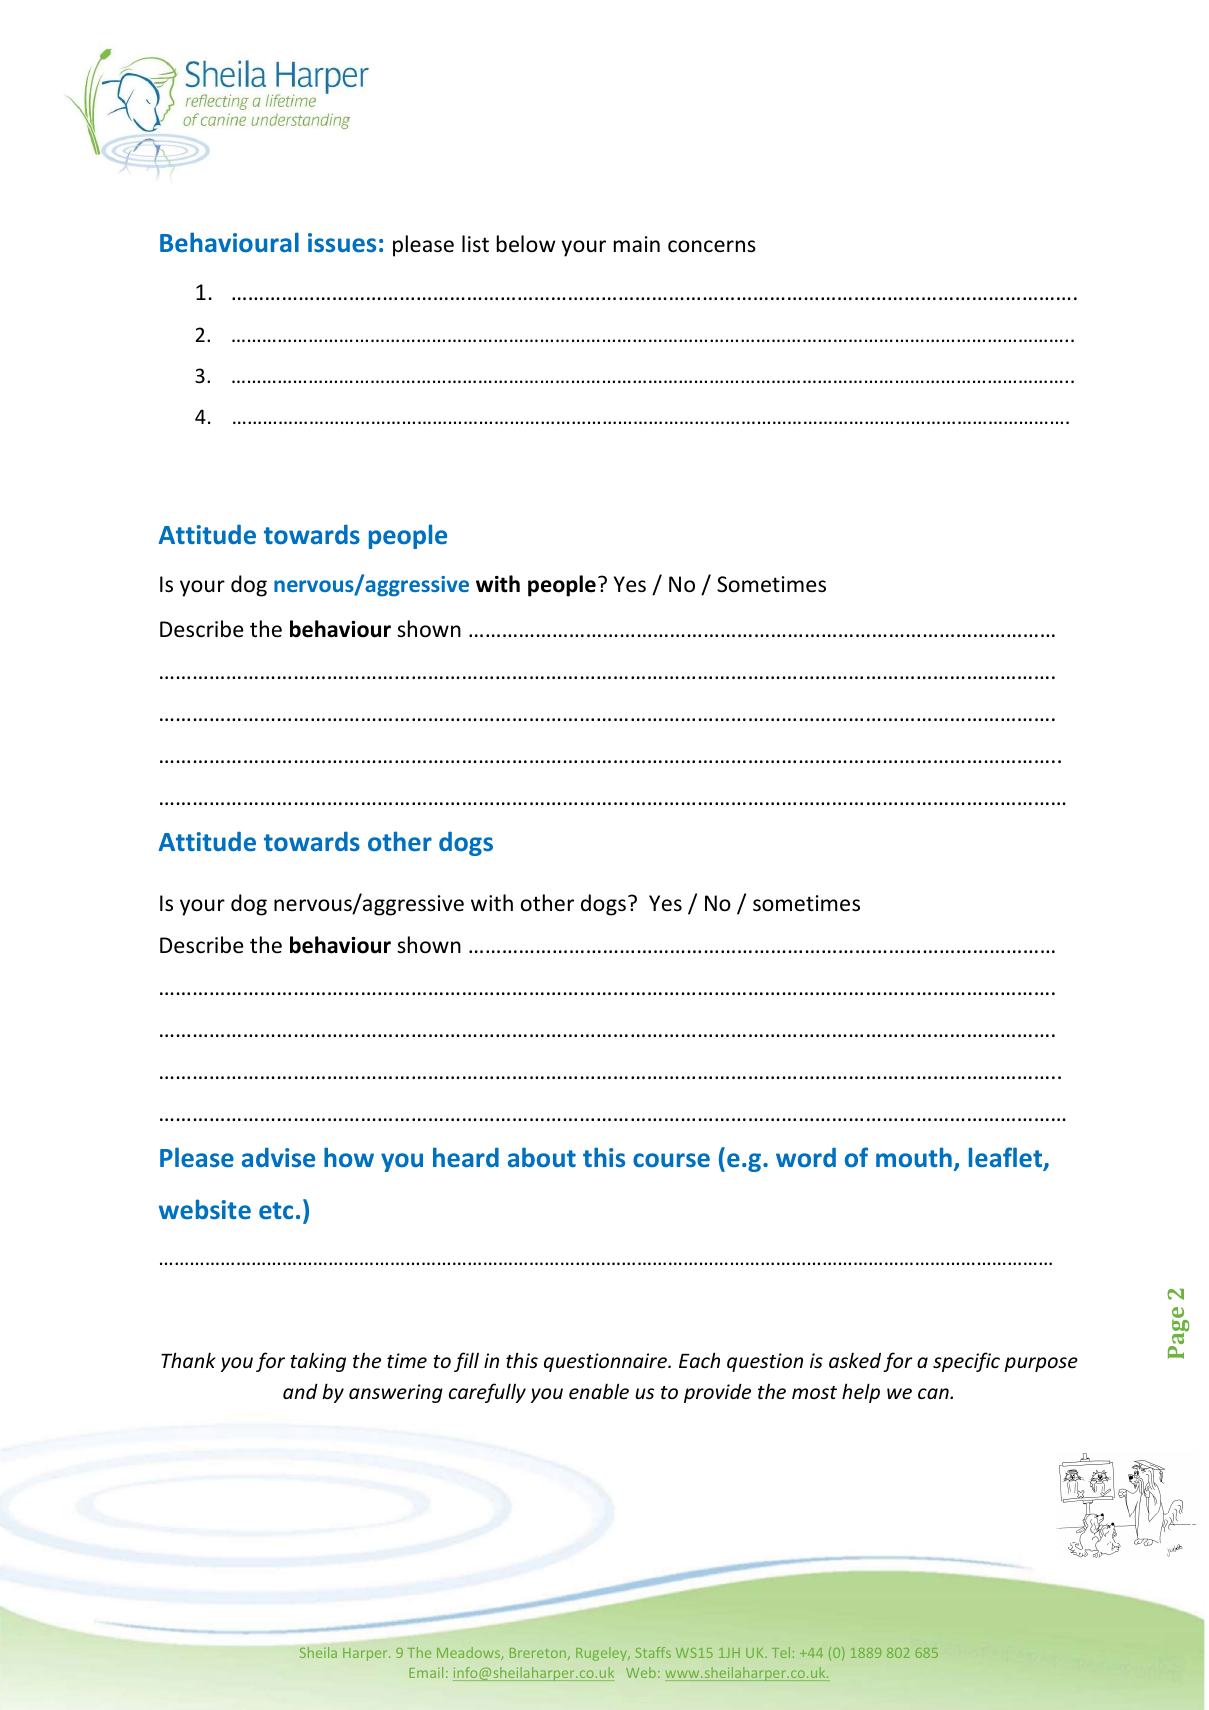  What do you see at coordinates (914, 1157) in the screenshot?
I see `mouth` at bounding box center [914, 1157].
